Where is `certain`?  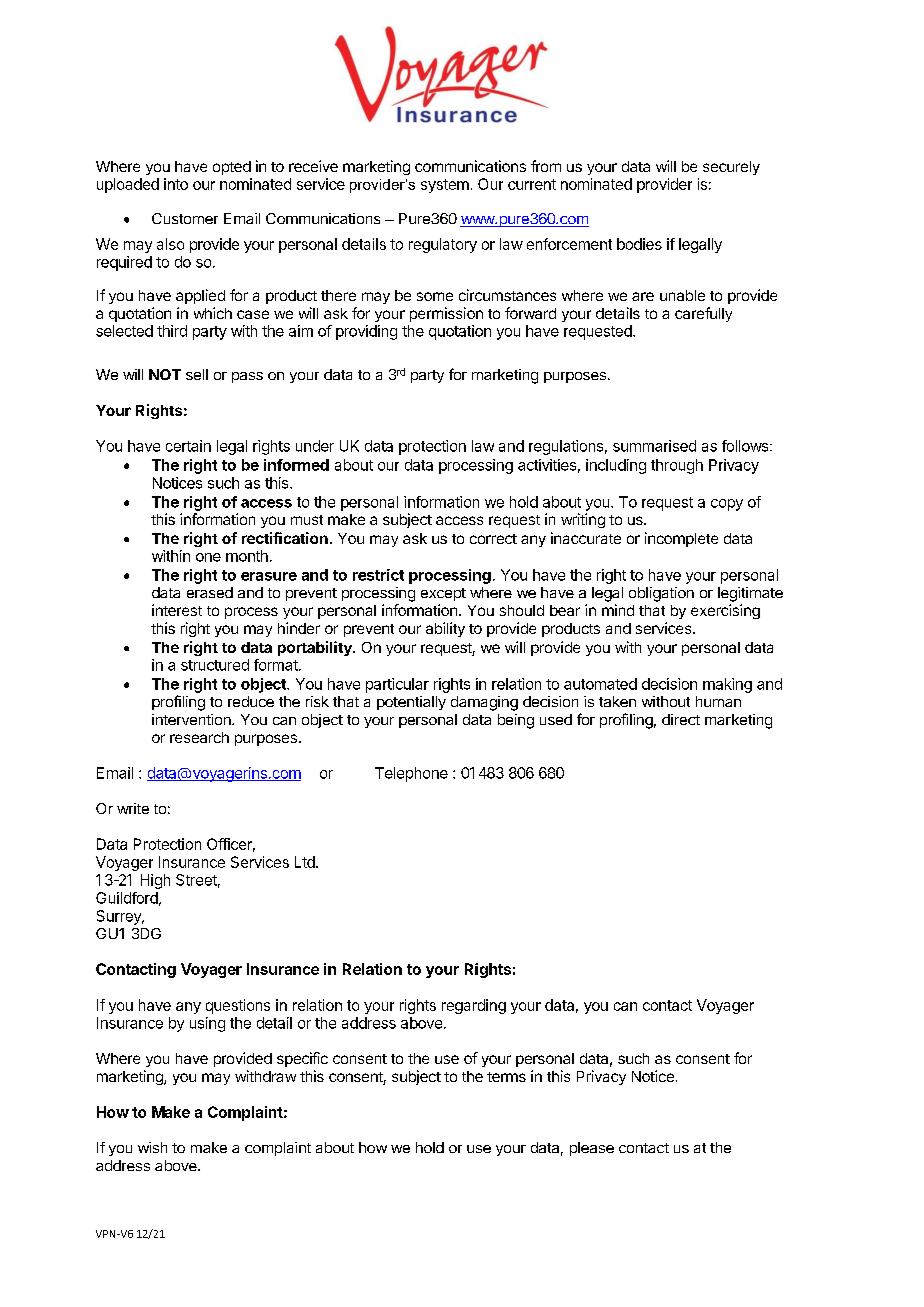
certain is located at coordinates (188, 446).
